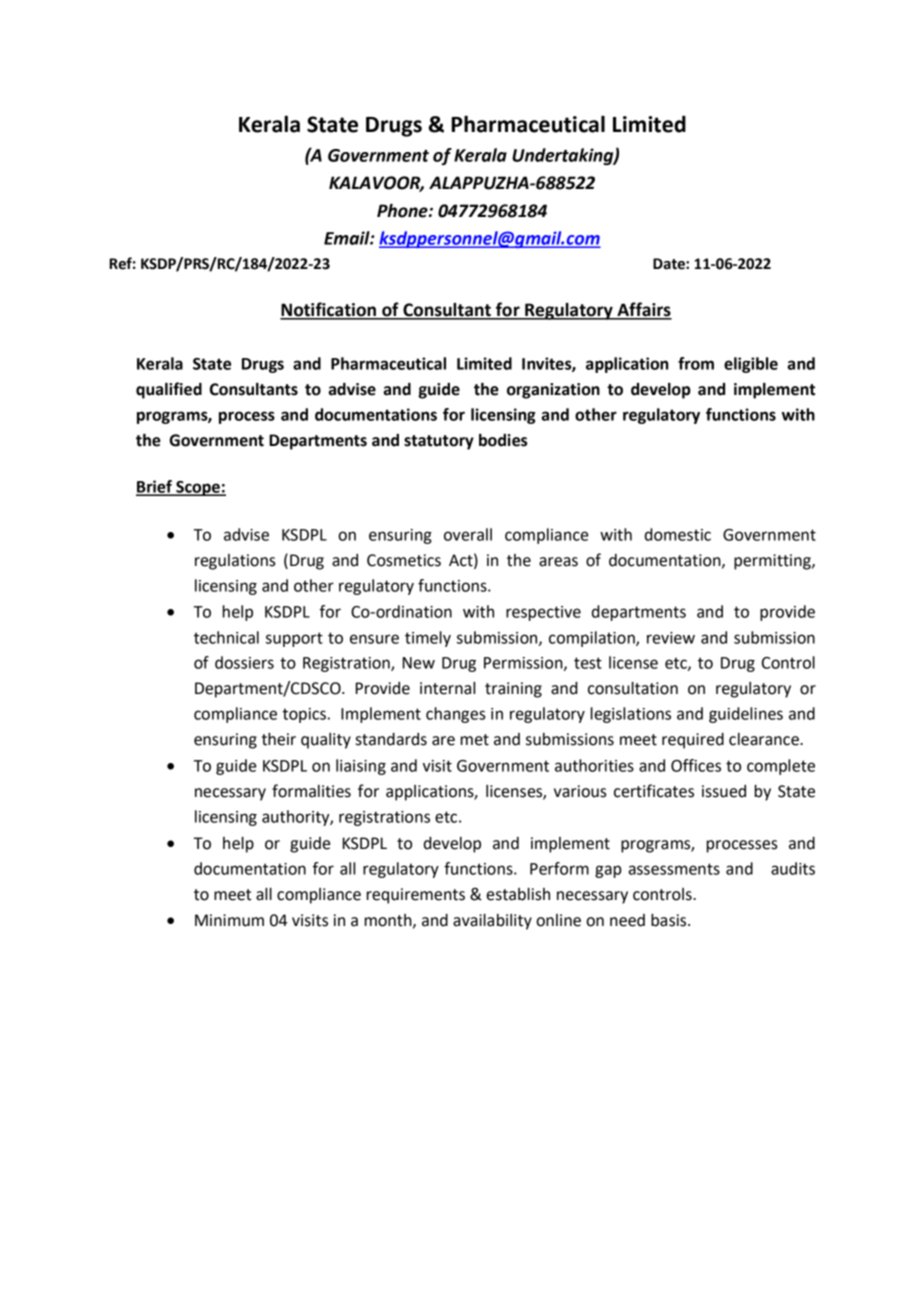  What do you see at coordinates (671, 638) in the document?
I see `review` at bounding box center [671, 638].
